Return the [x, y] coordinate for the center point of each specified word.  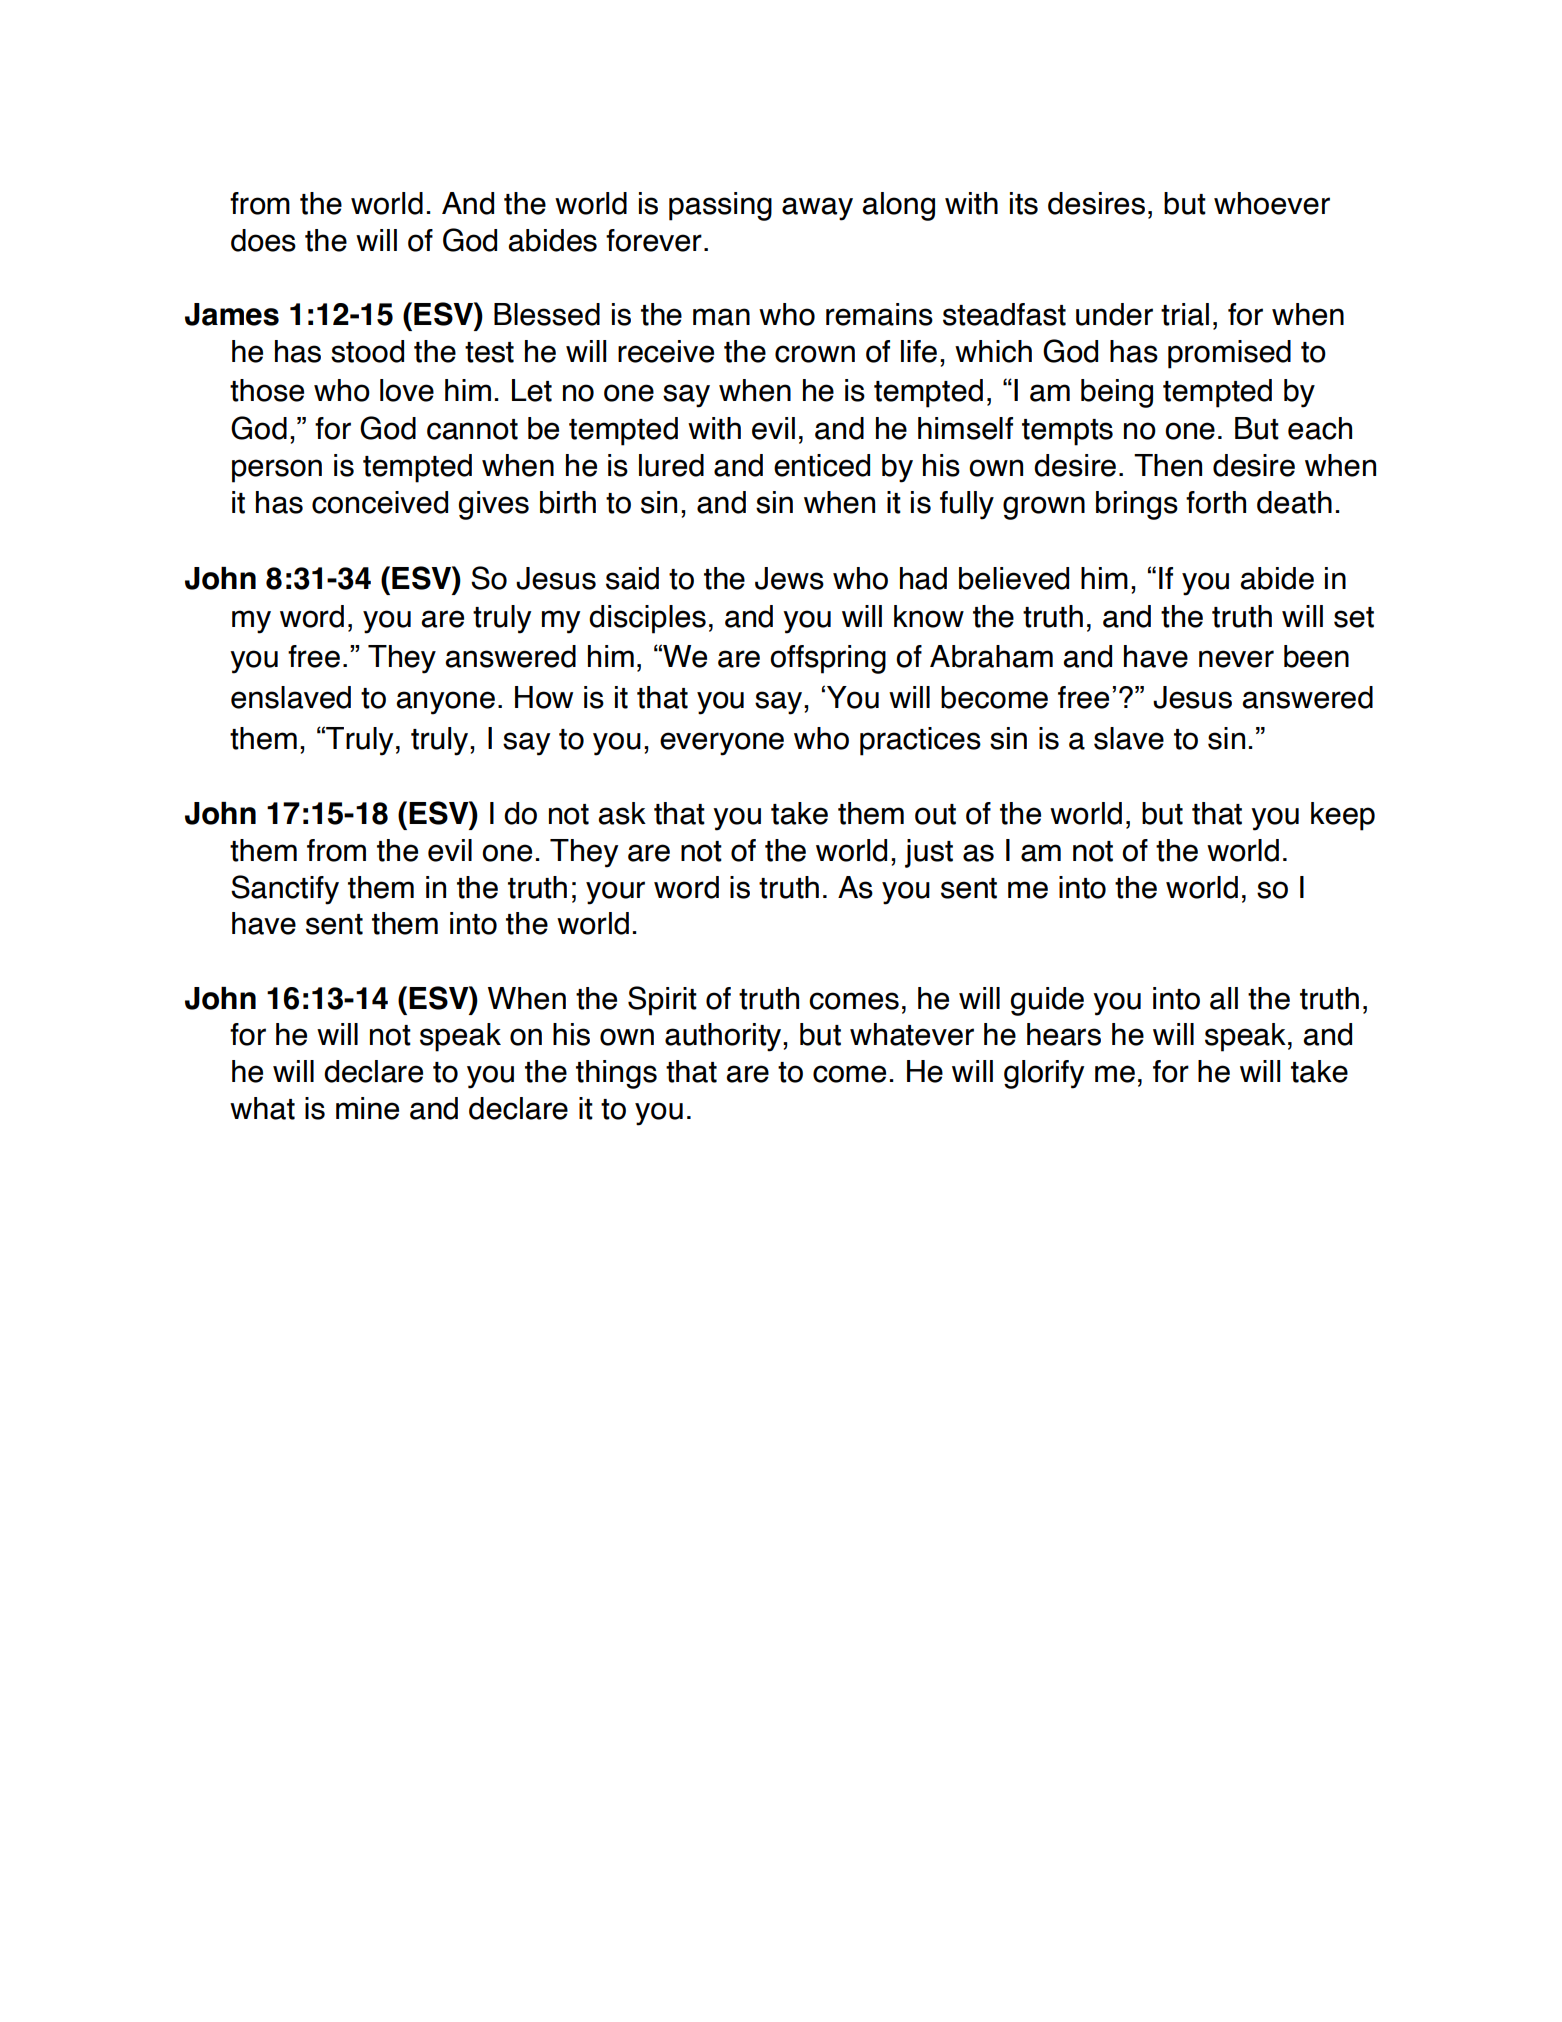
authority [724, 1037]
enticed [822, 465]
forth [1216, 502]
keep [1343, 816]
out [935, 814]
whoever [1272, 203]
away [817, 209]
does [263, 240]
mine [367, 1108]
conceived [380, 502]
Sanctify [285, 890]
